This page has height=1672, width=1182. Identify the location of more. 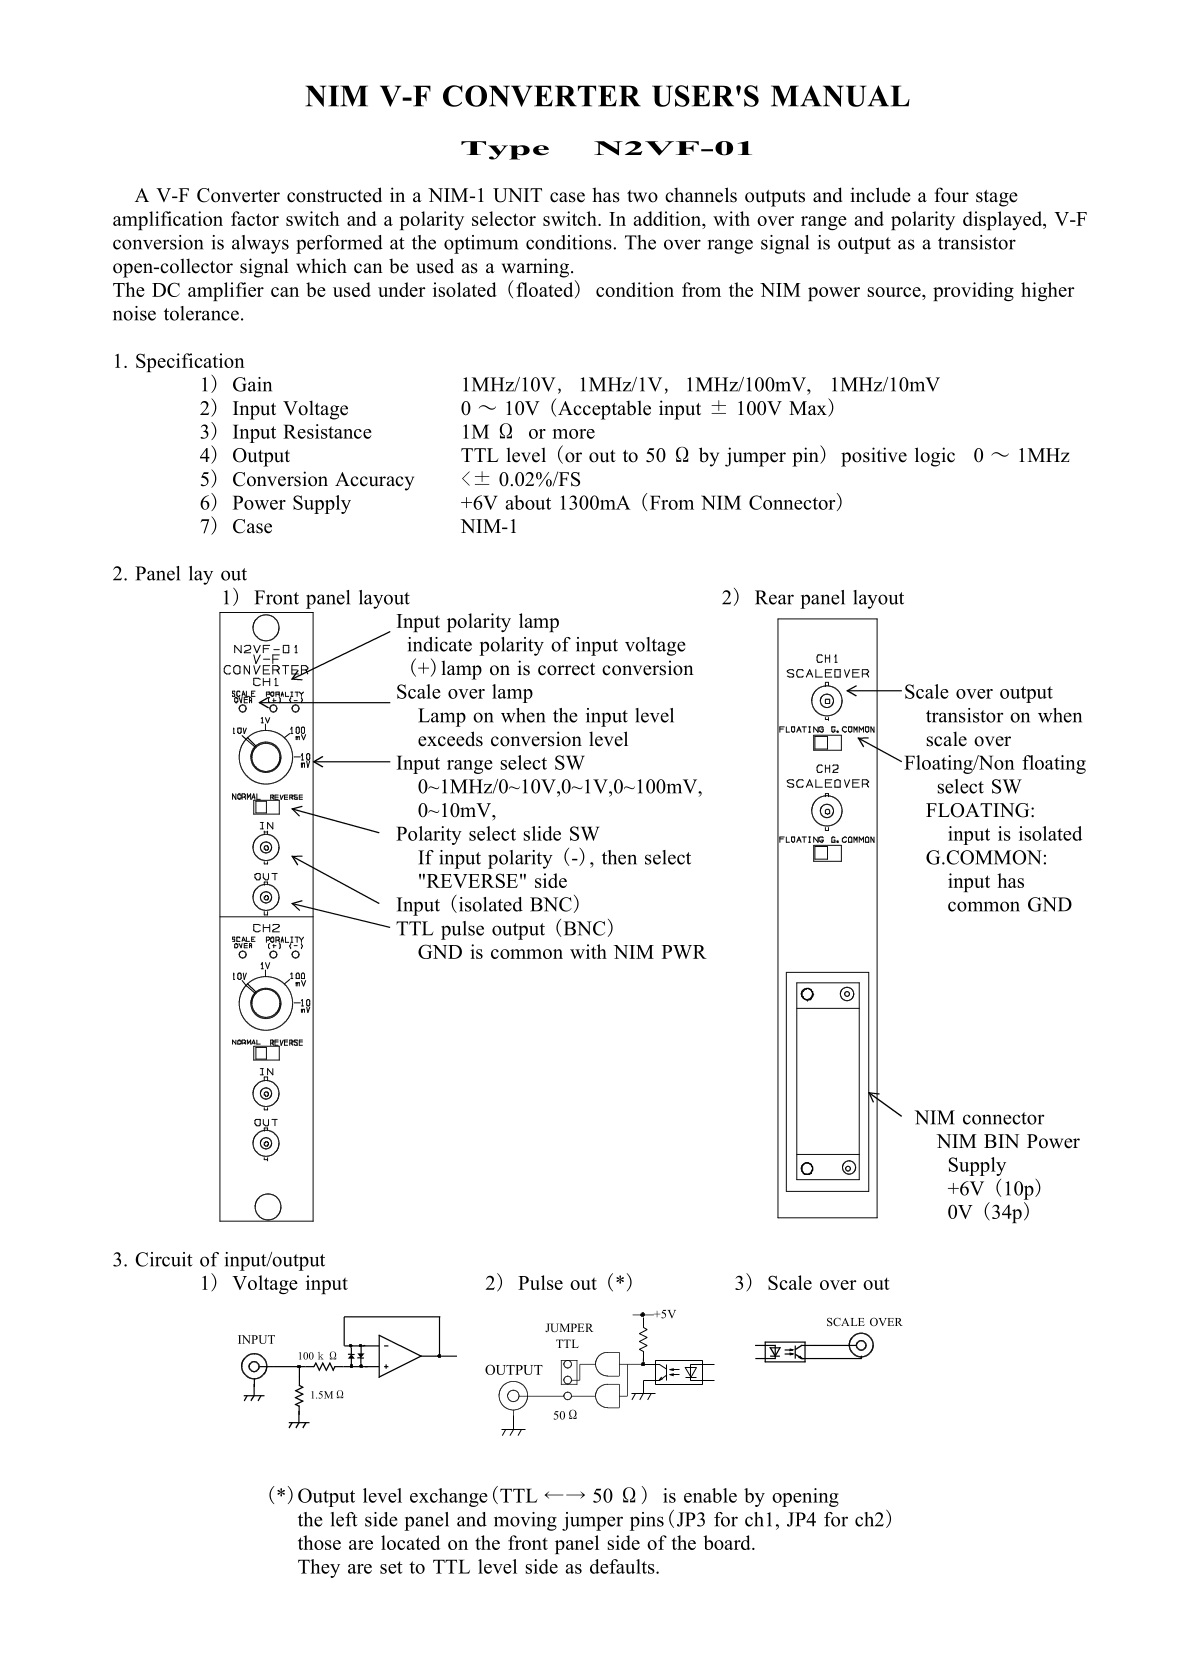
(573, 434).
